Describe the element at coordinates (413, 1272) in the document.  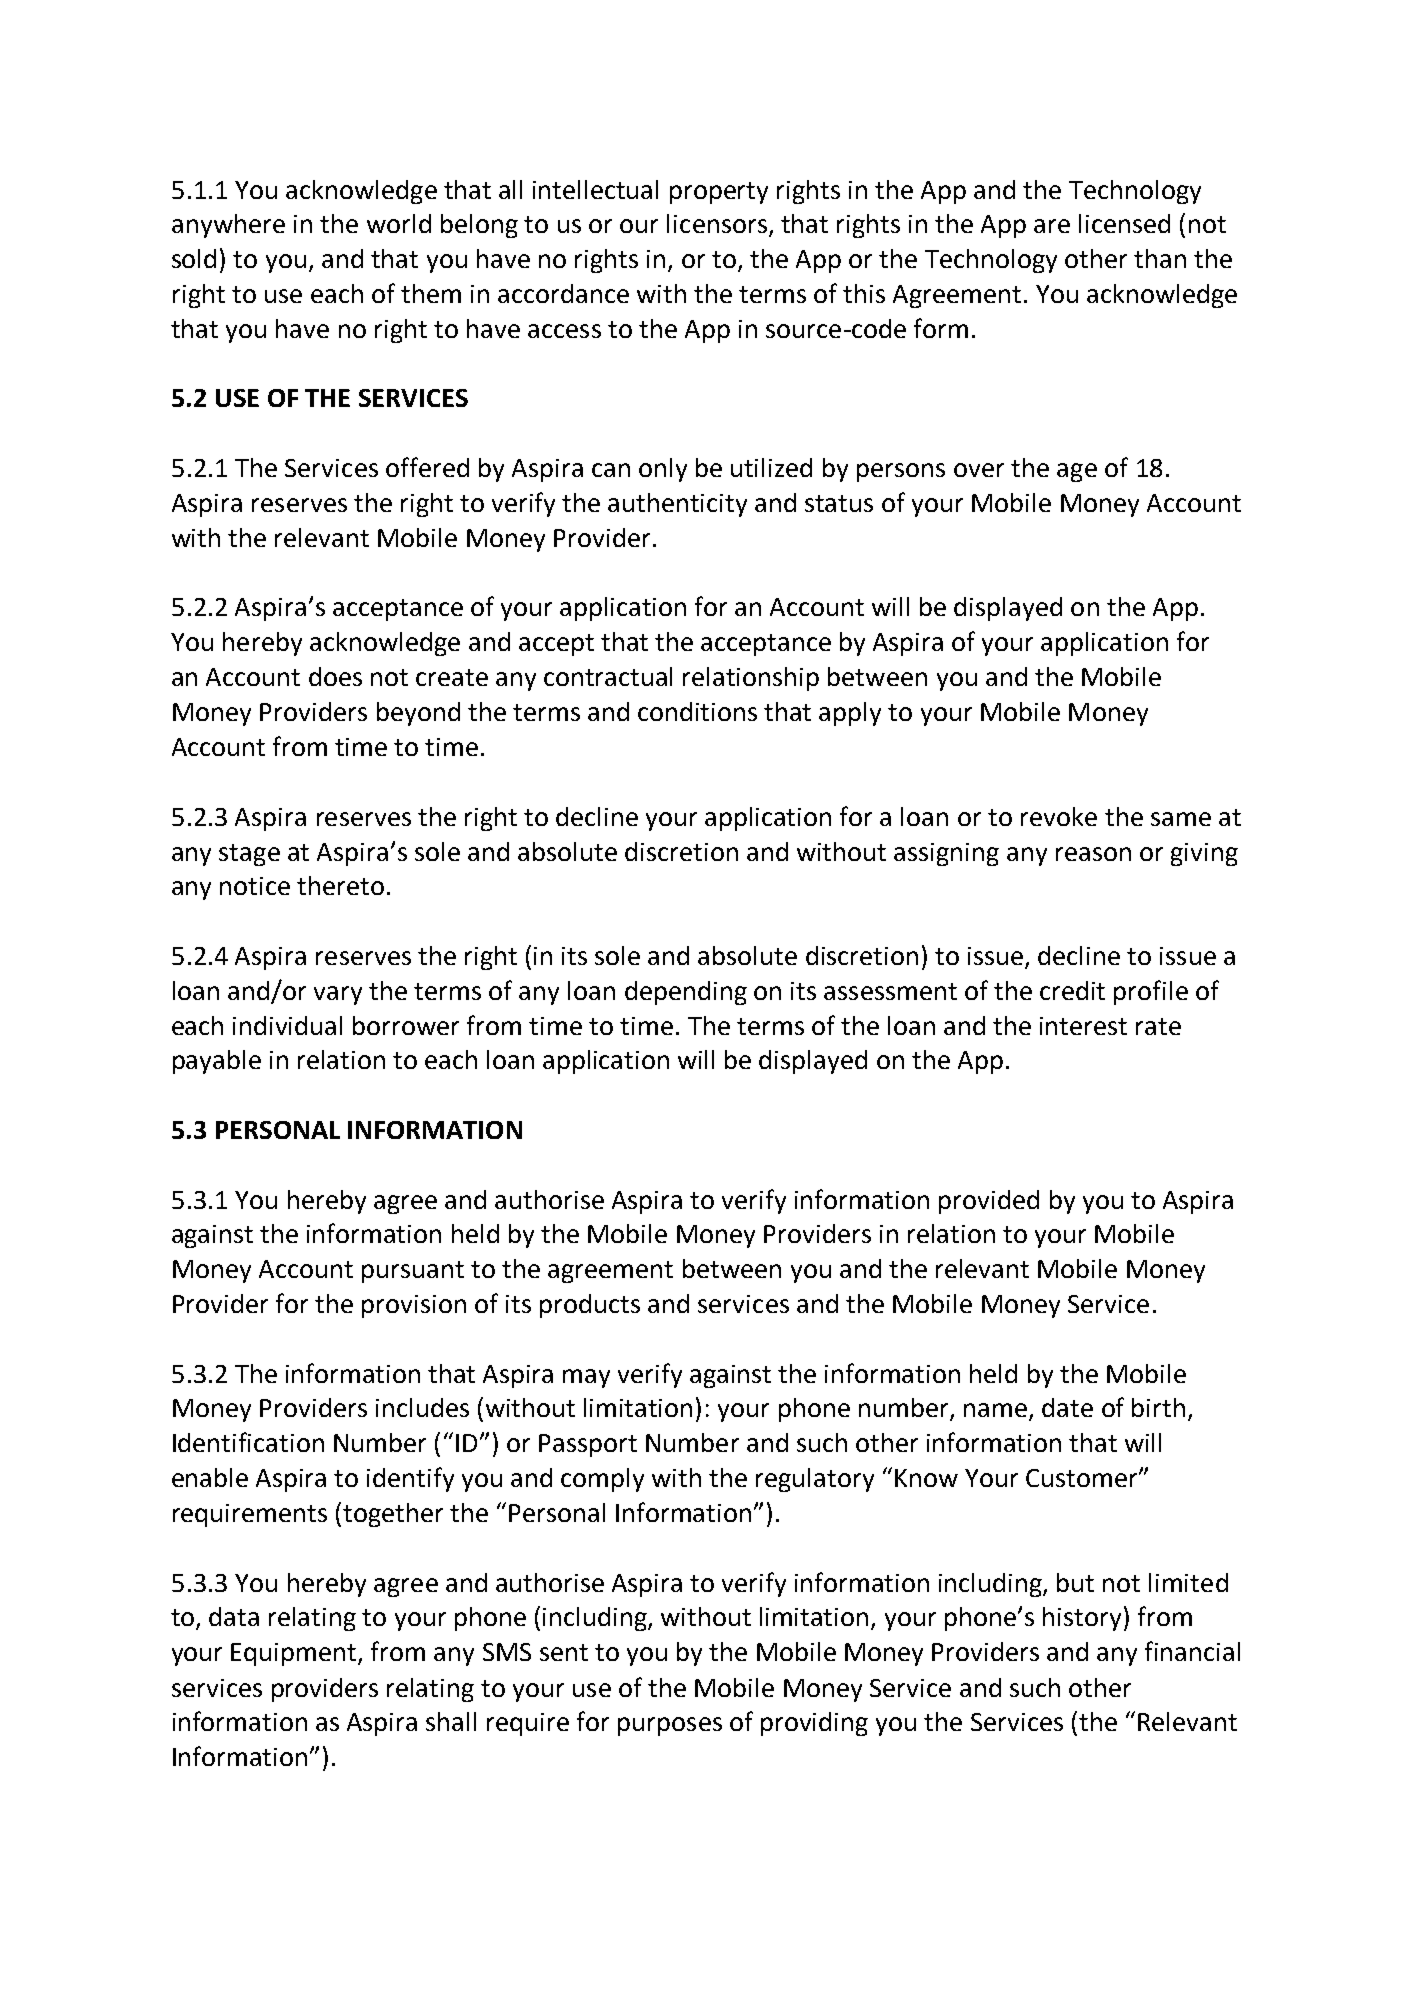
I see `pursuant` at that location.
